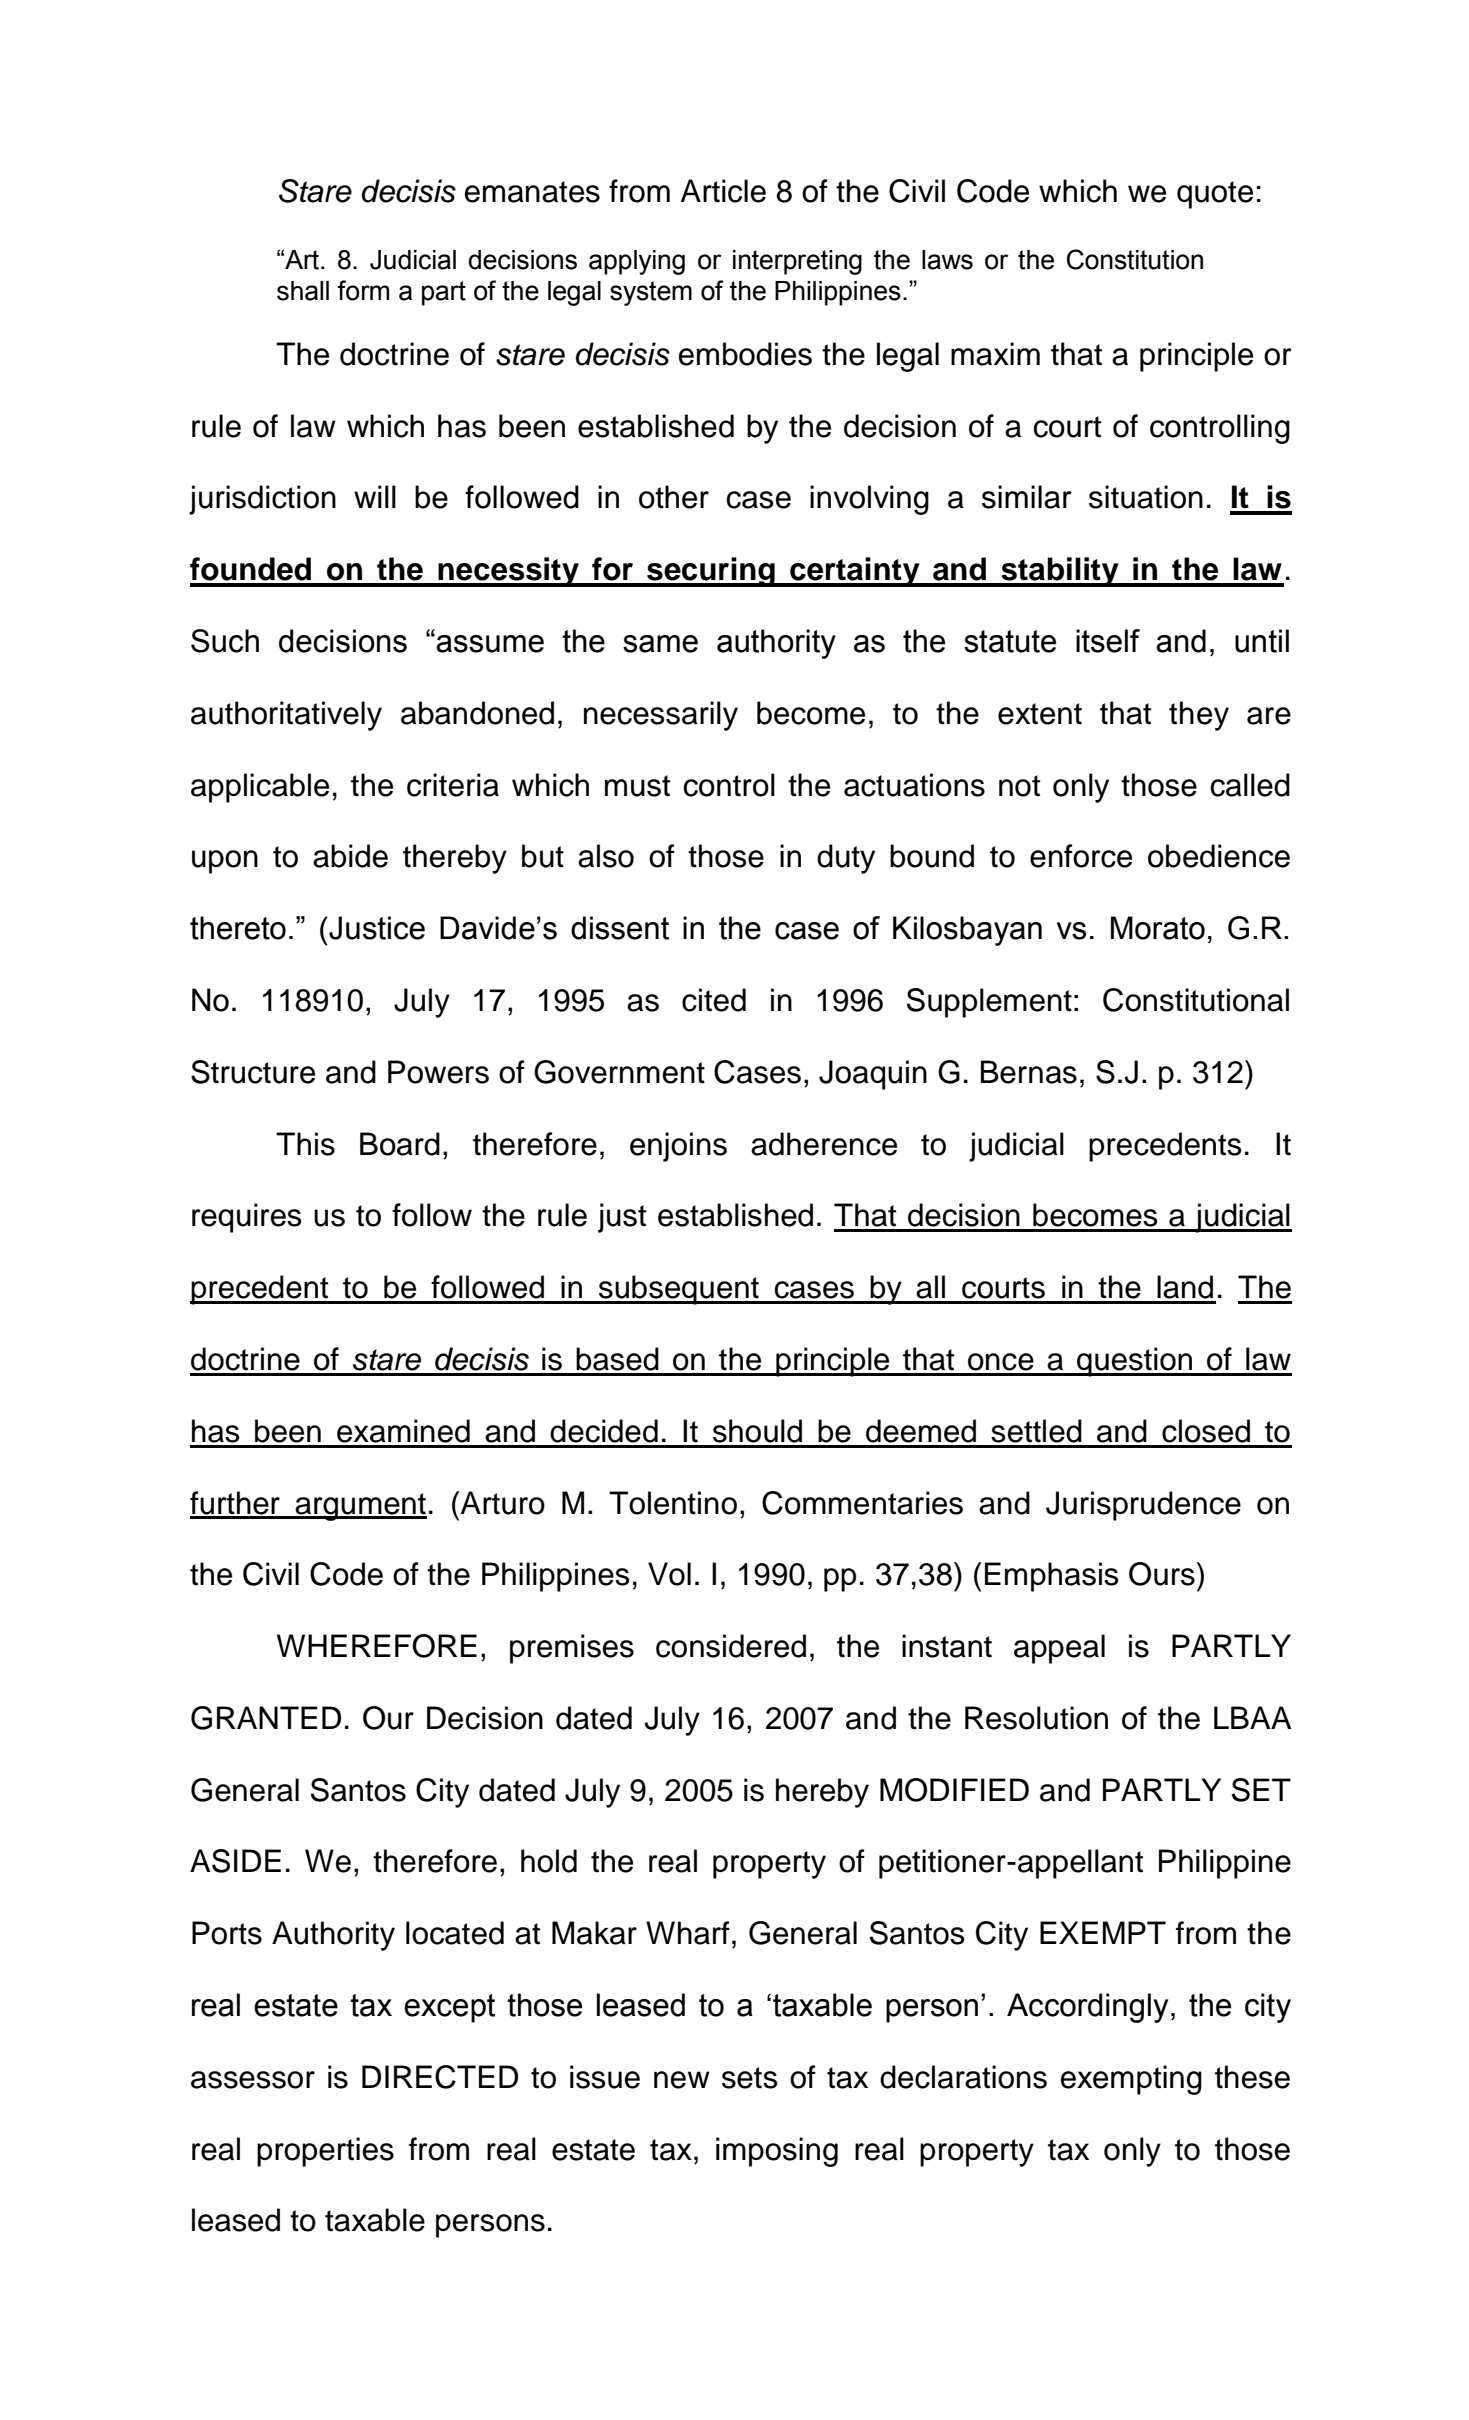 The height and width of the screenshot is (2420, 1469). Describe the element at coordinates (1143, 1506) in the screenshot. I see `Jurisprudence` at that location.
